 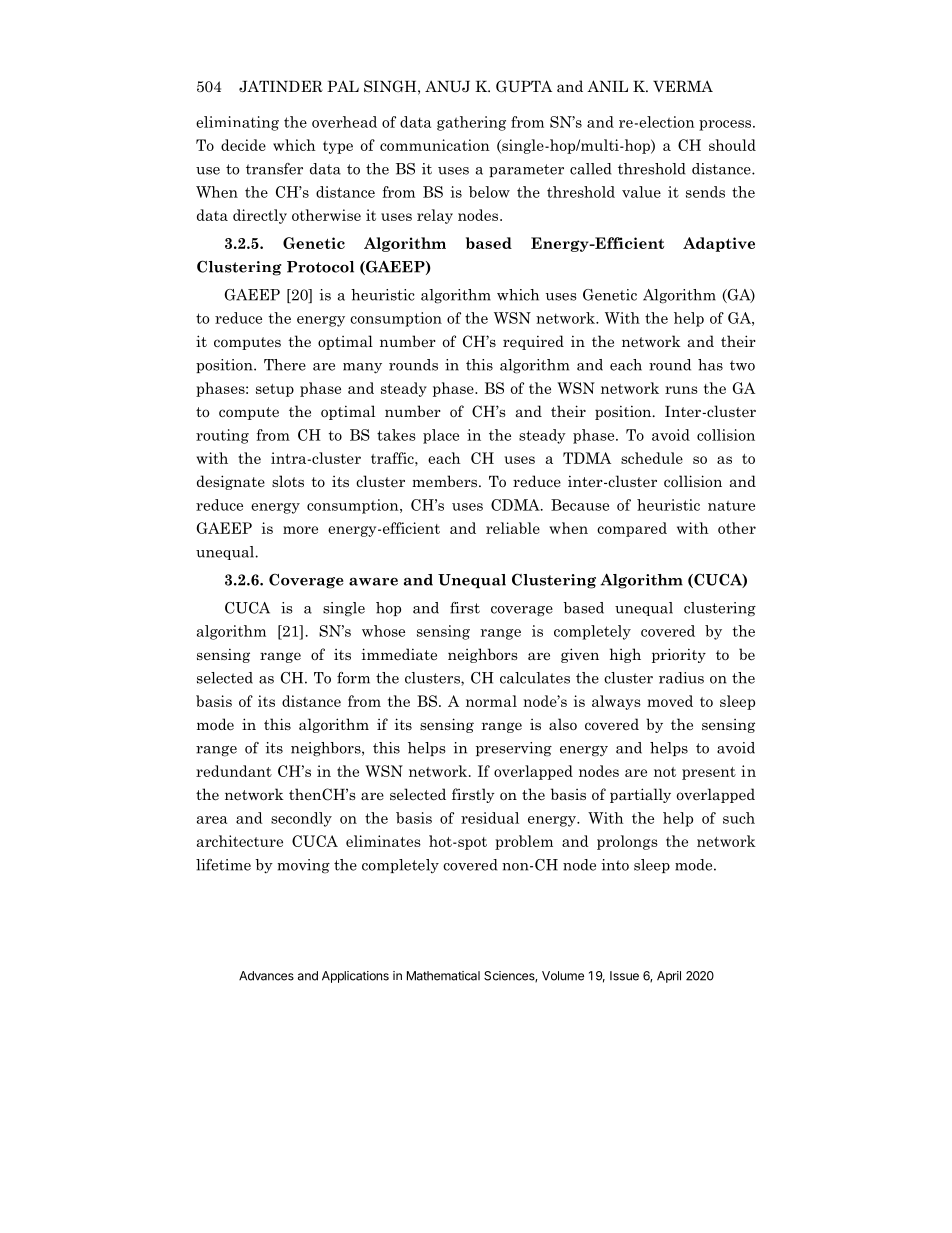 What do you see at coordinates (683, 86) in the screenshot?
I see `VERMA` at bounding box center [683, 86].
